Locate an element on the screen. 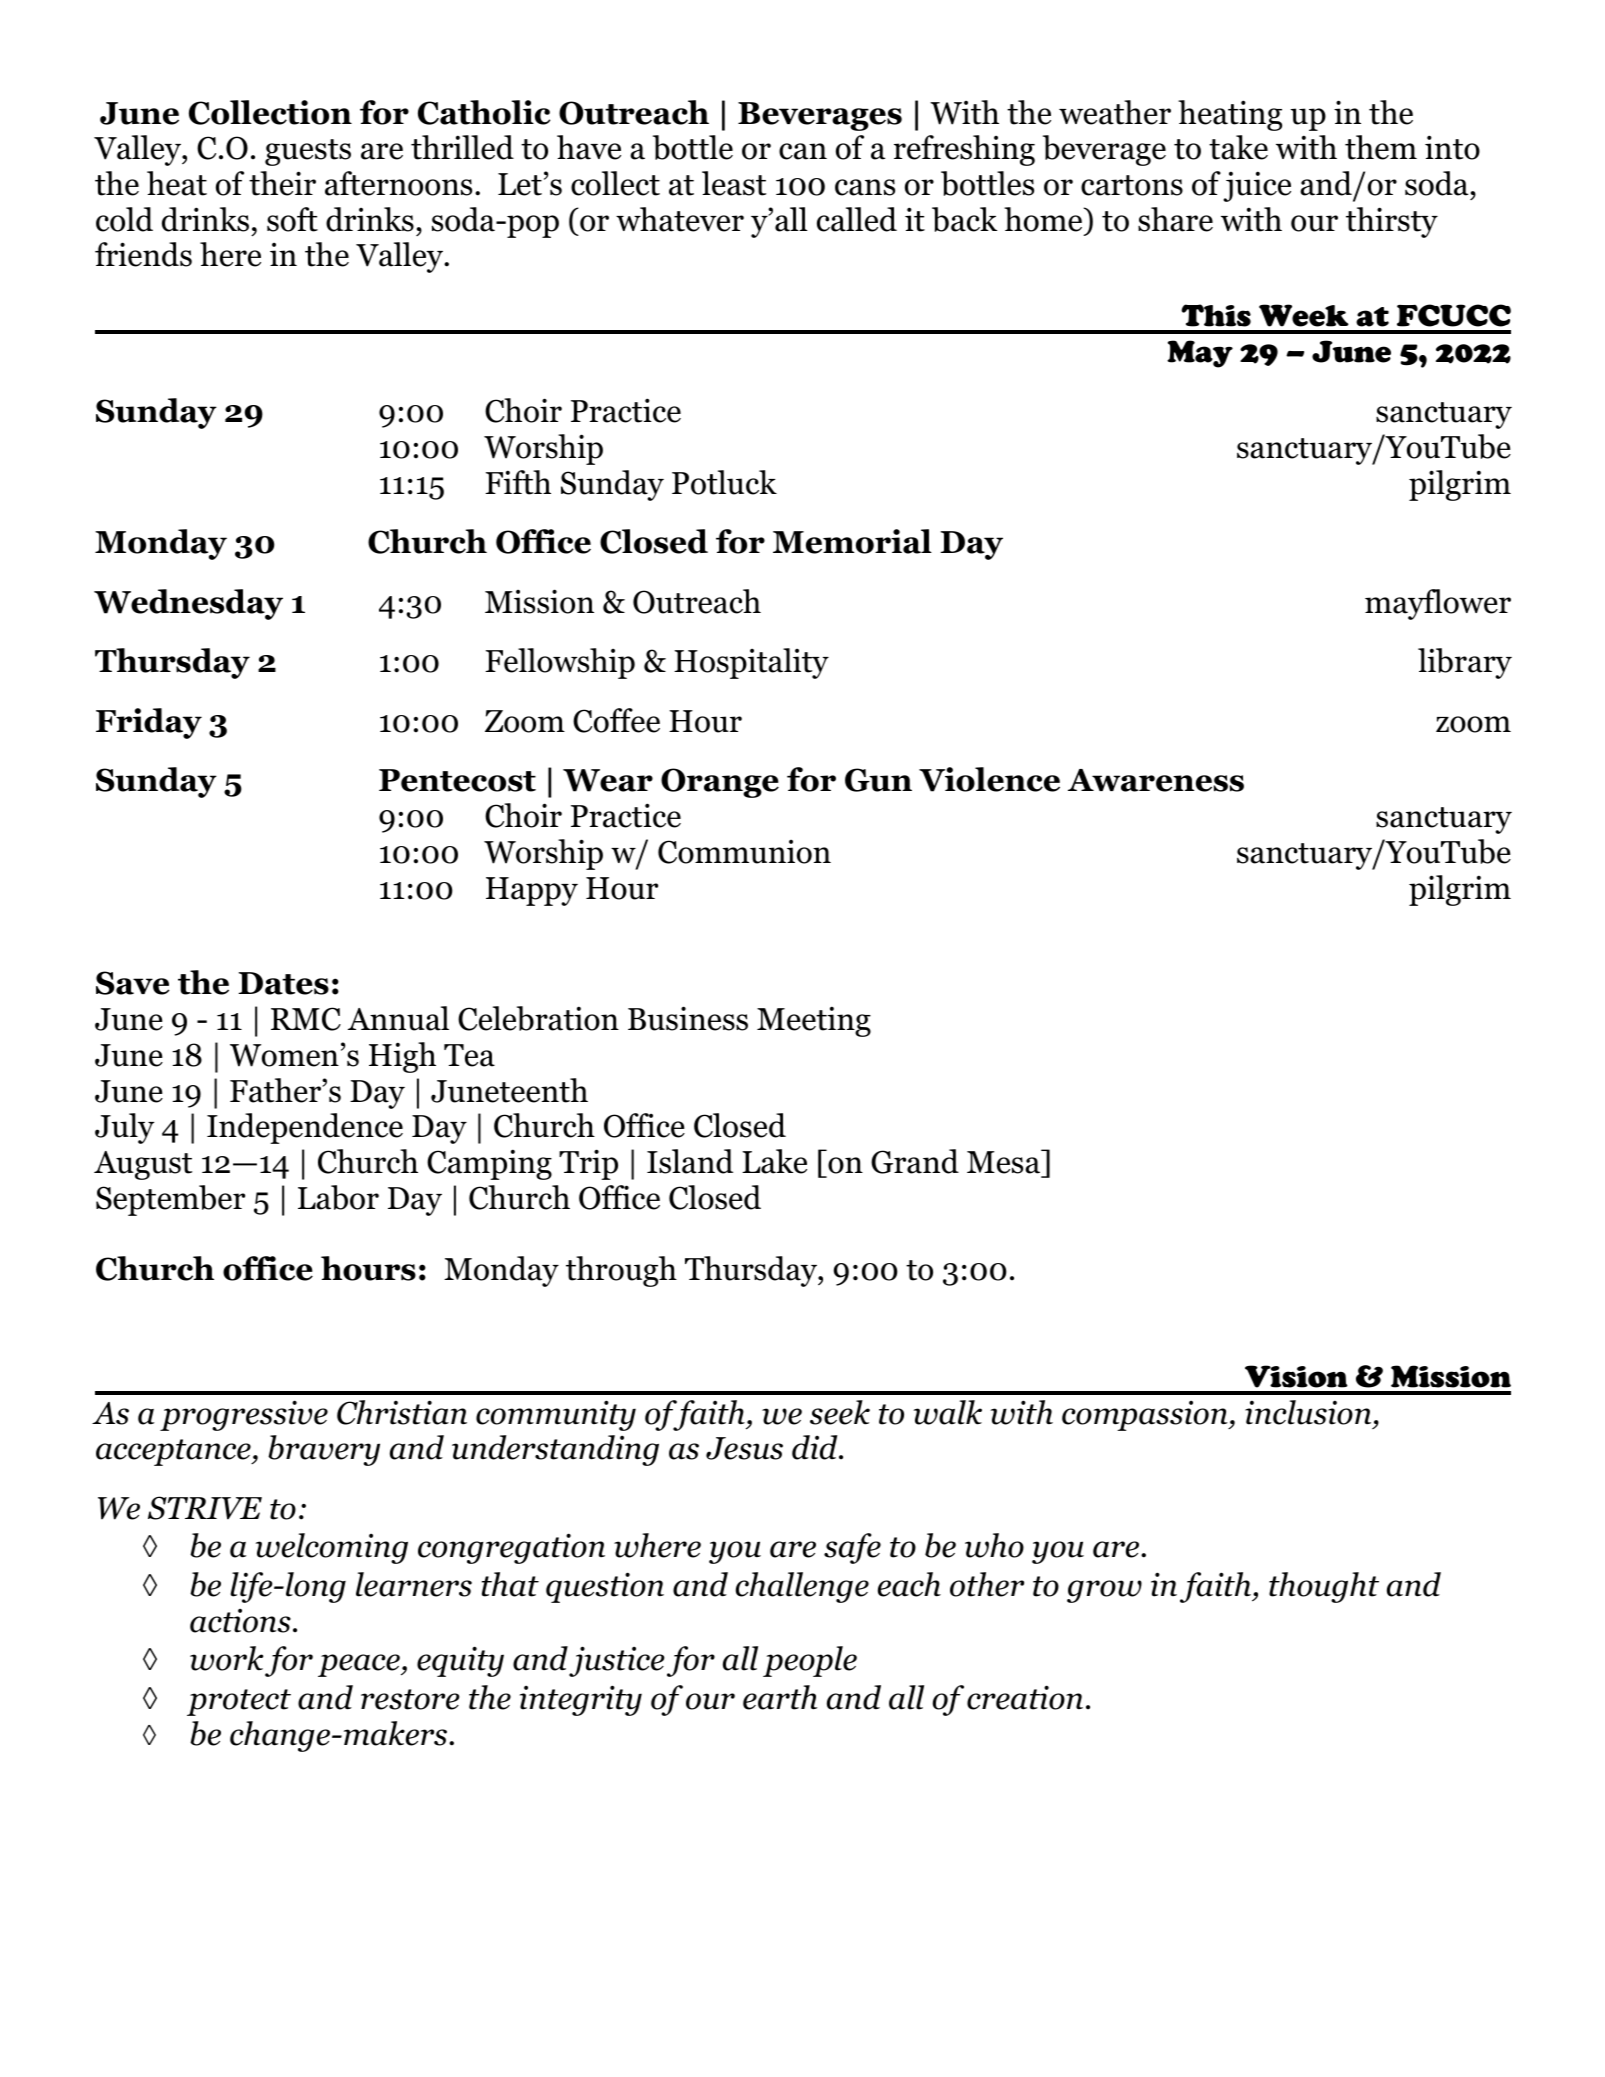 This screenshot has width=1605, height=2077. Wednesday is located at coordinates (188, 604).
